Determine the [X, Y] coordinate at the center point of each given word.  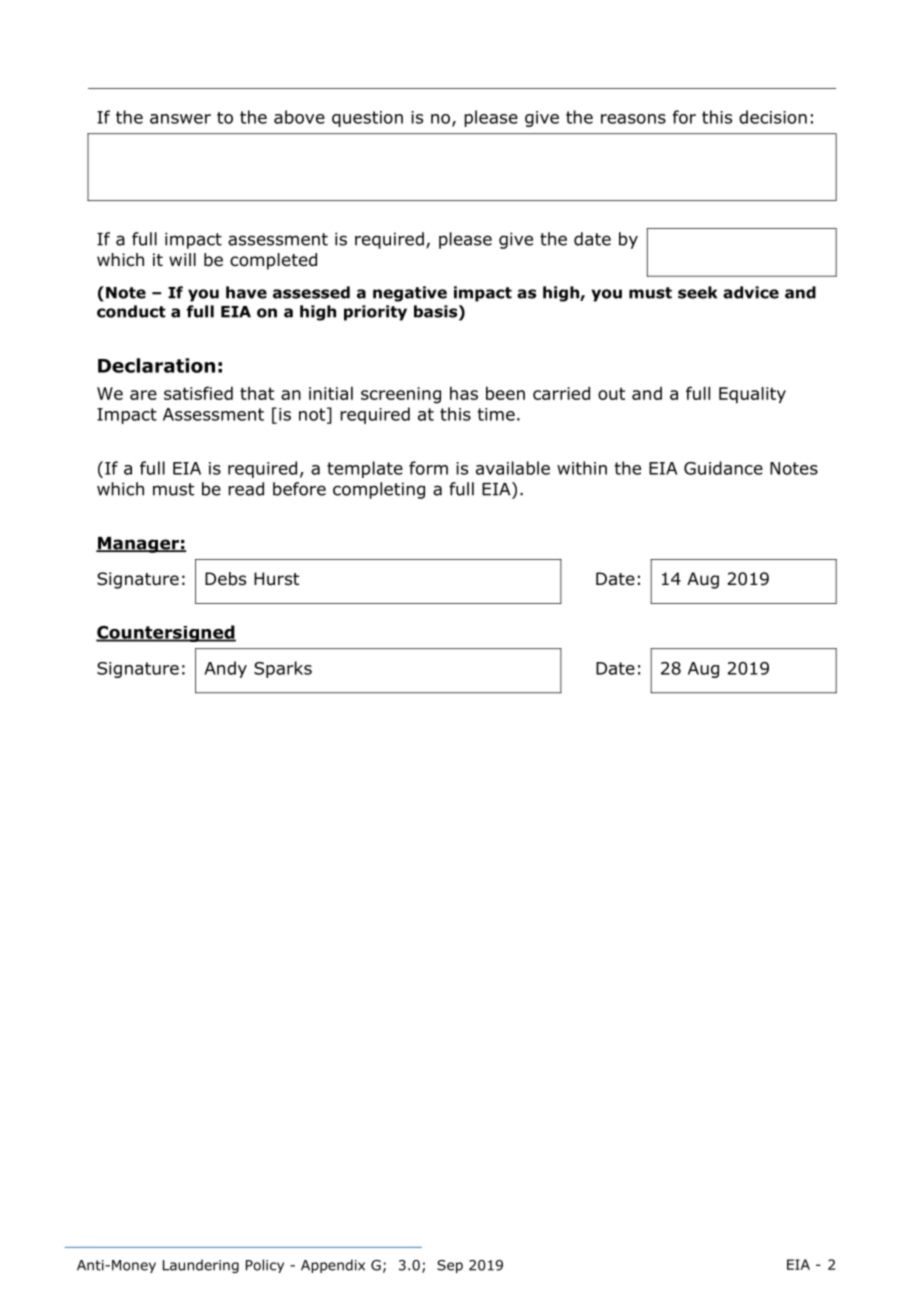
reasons [633, 119]
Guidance [723, 468]
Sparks [283, 669]
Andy [225, 669]
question [367, 119]
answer [180, 119]
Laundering [201, 1266]
